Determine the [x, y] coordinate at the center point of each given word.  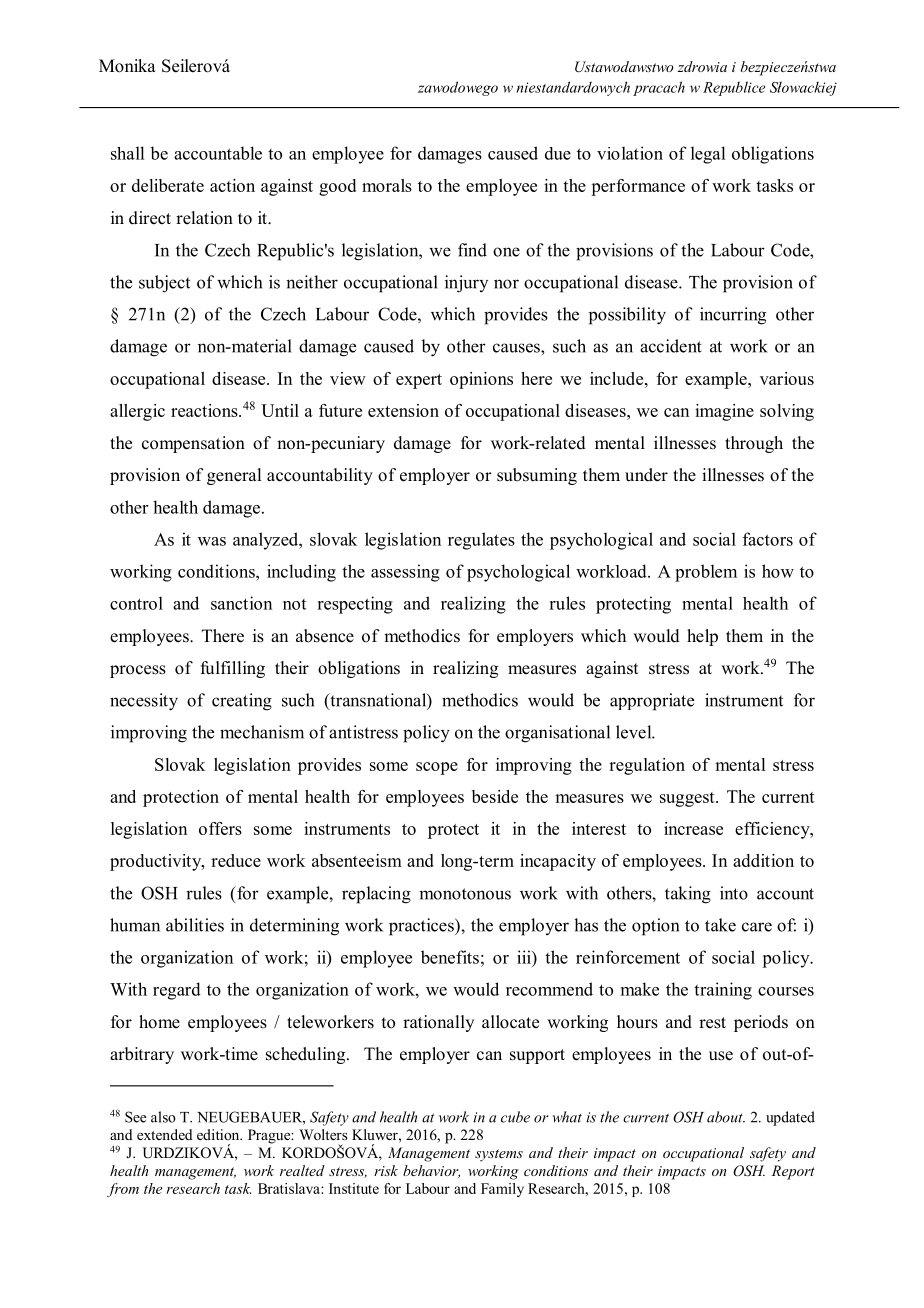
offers [220, 828]
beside [495, 796]
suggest [688, 799]
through [754, 444]
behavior [431, 1171]
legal [708, 155]
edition [219, 1134]
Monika [127, 66]
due [558, 153]
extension [403, 410]
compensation [193, 444]
